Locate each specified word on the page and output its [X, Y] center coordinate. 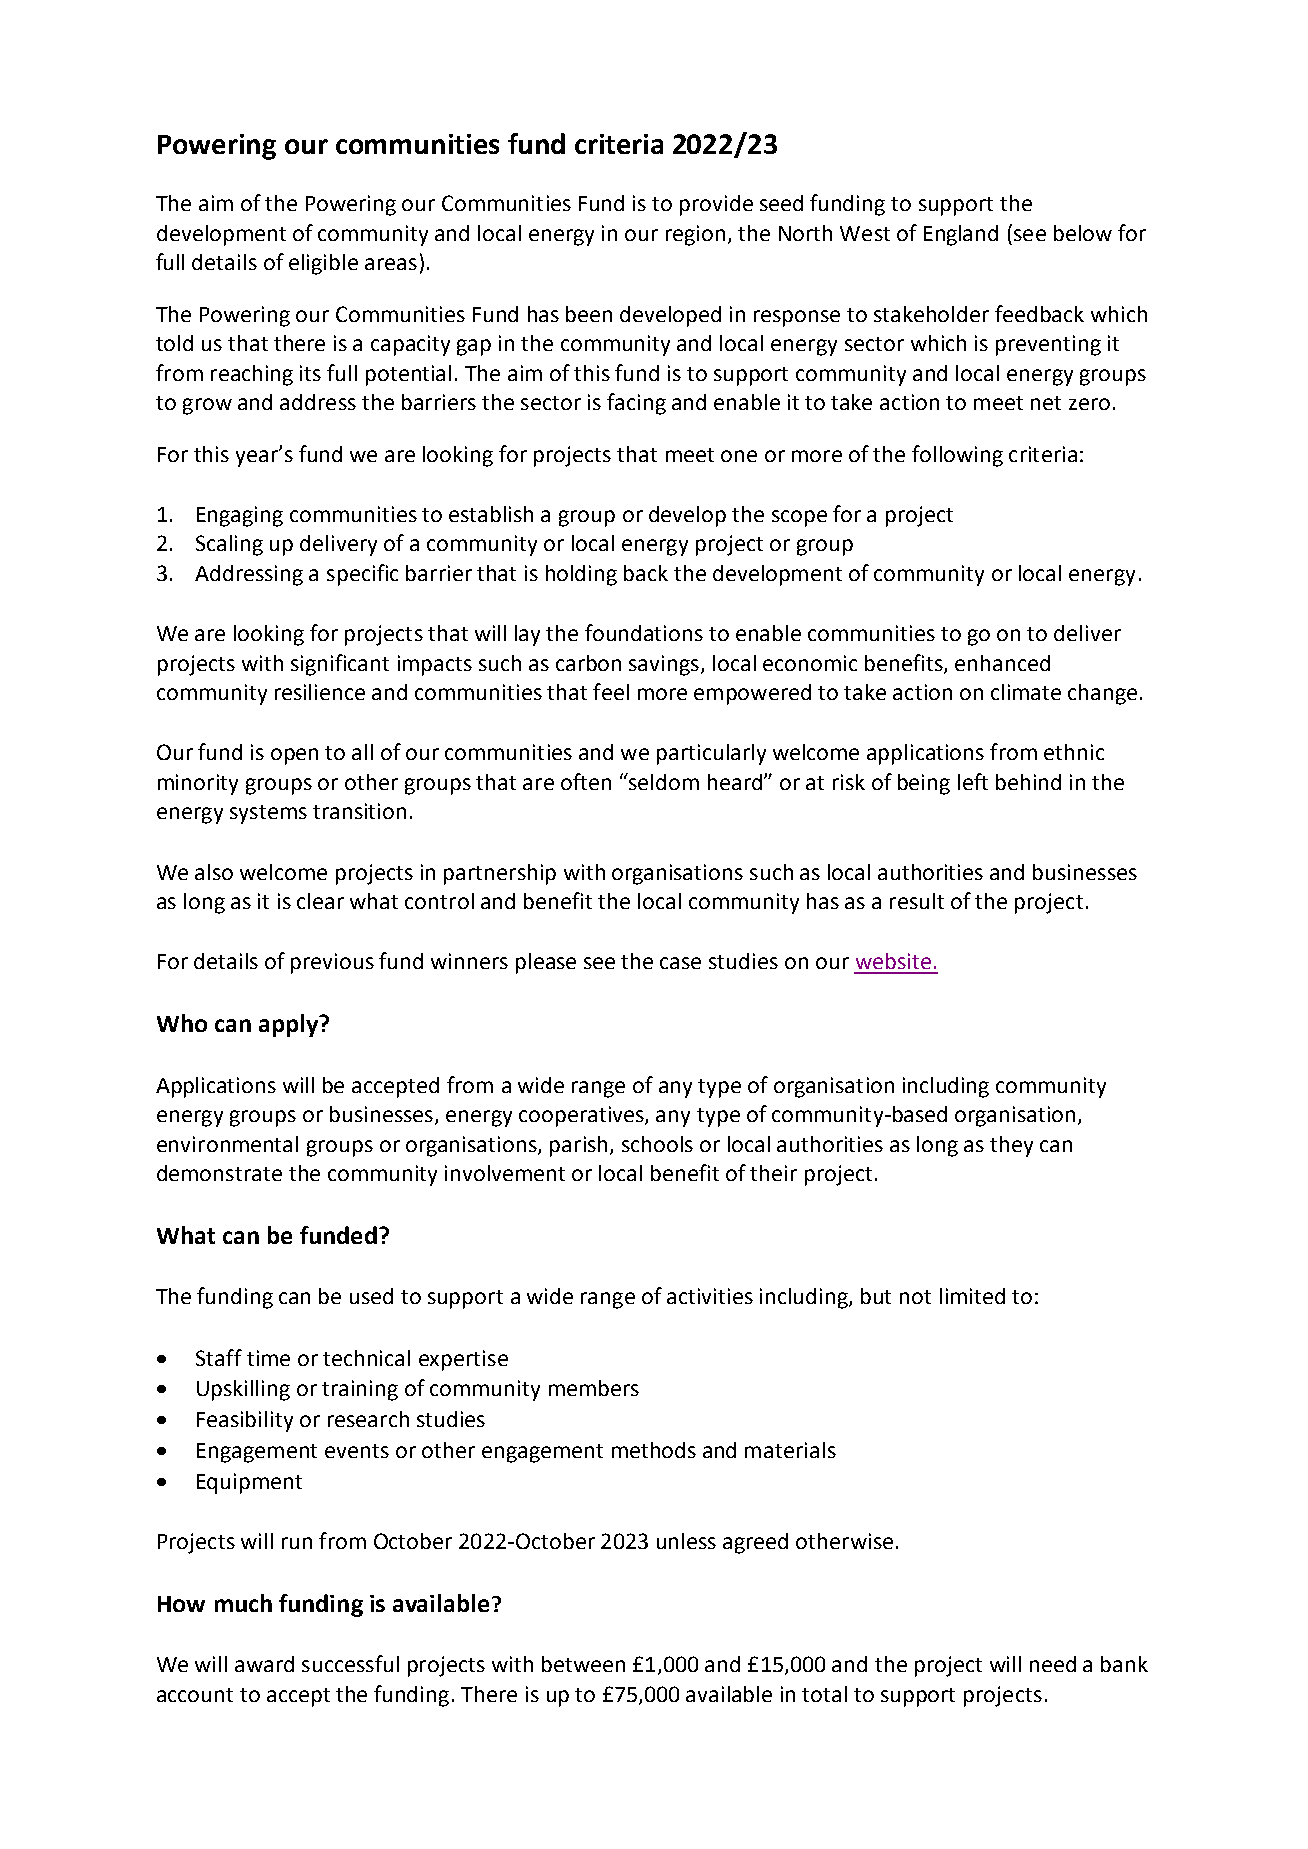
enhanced [1002, 663]
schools [657, 1144]
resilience [320, 692]
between [583, 1664]
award [264, 1664]
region [695, 235]
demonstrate [219, 1173]
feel [611, 691]
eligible [323, 264]
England [961, 235]
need [1053, 1664]
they [1011, 1146]
